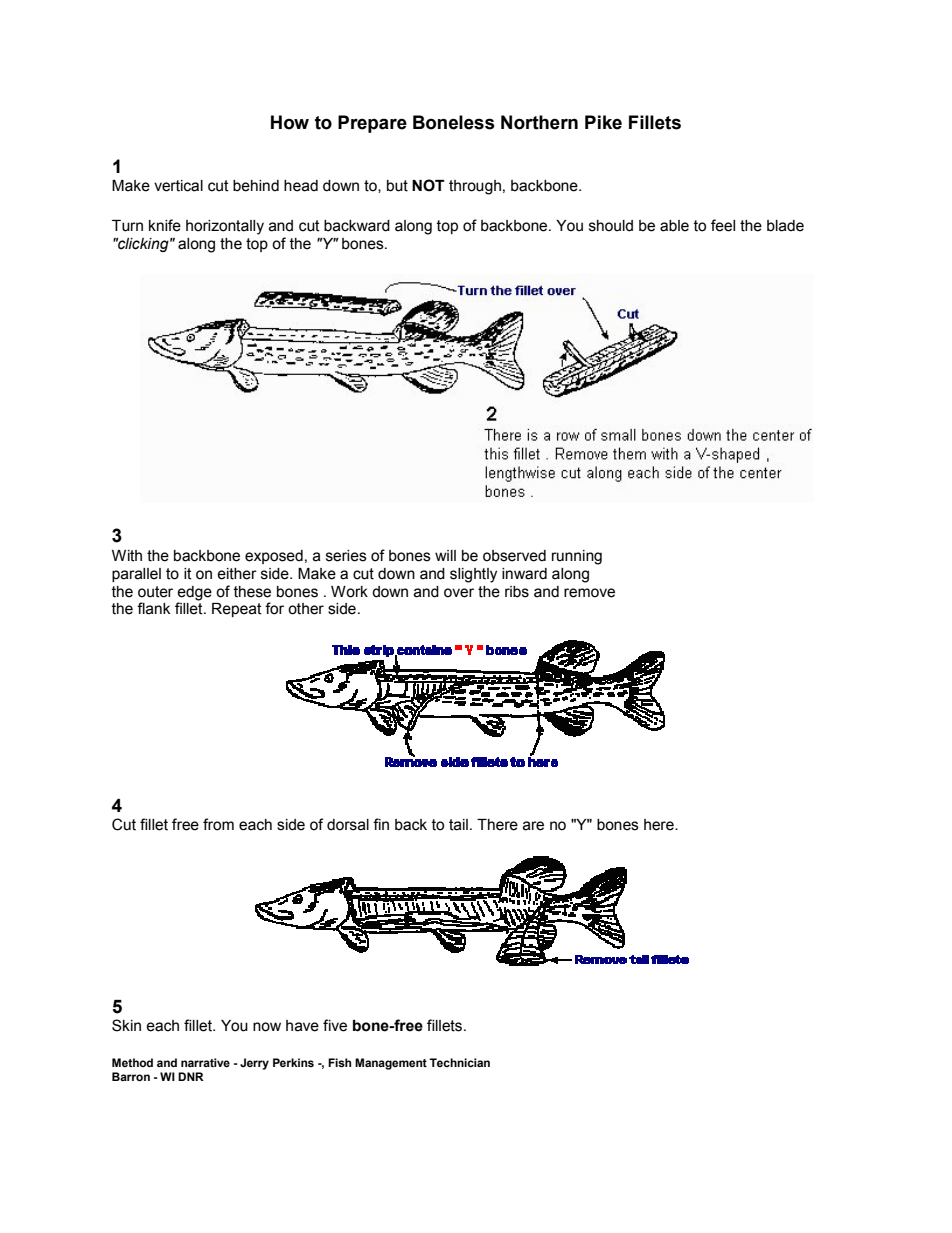 This screenshot has height=1233, width=952. Describe the element at coordinates (218, 824) in the screenshot. I see `from` at that location.
